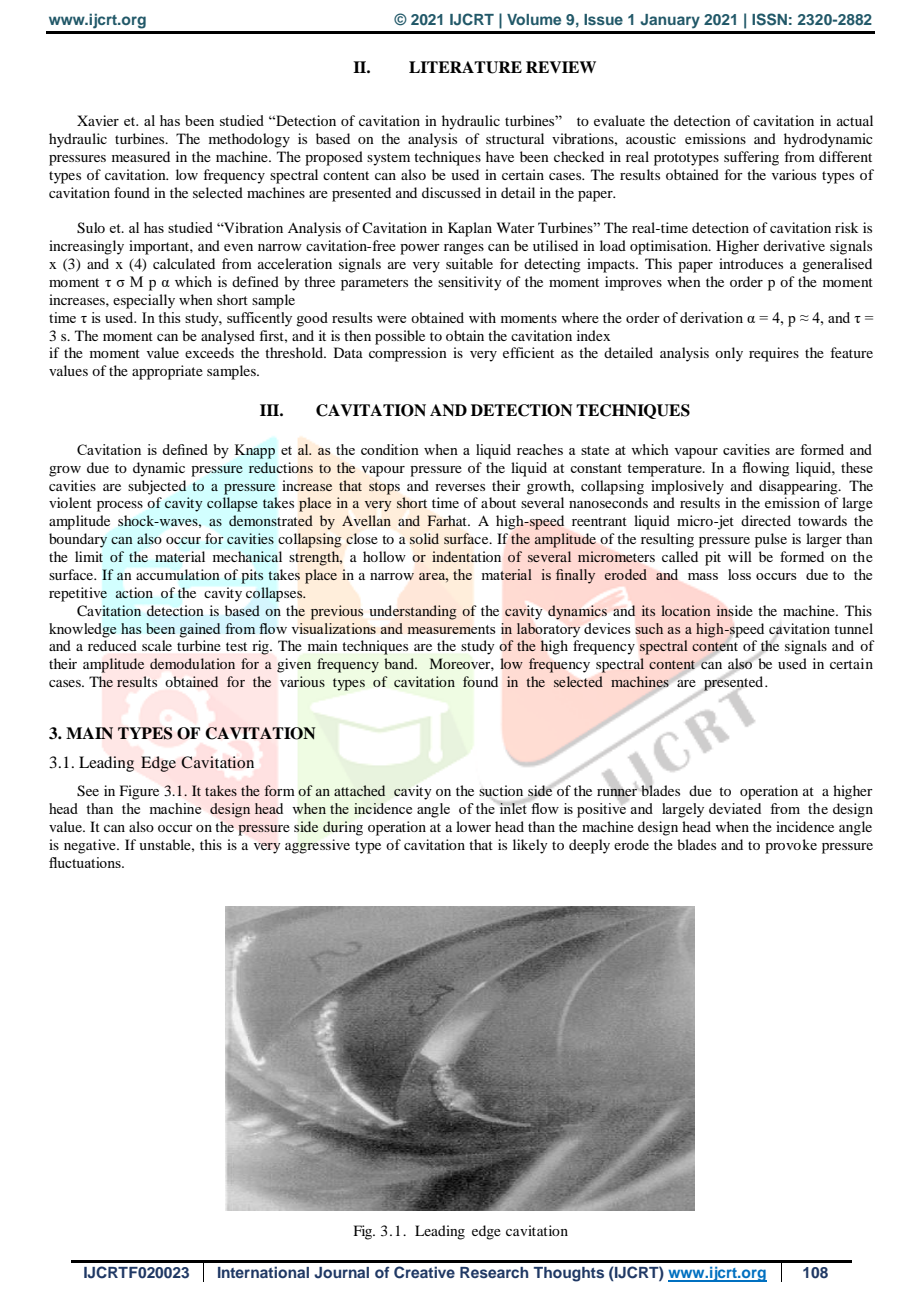 The width and height of the screenshot is (924, 1308). Describe the element at coordinates (791, 846) in the screenshot. I see `provoke` at that location.
